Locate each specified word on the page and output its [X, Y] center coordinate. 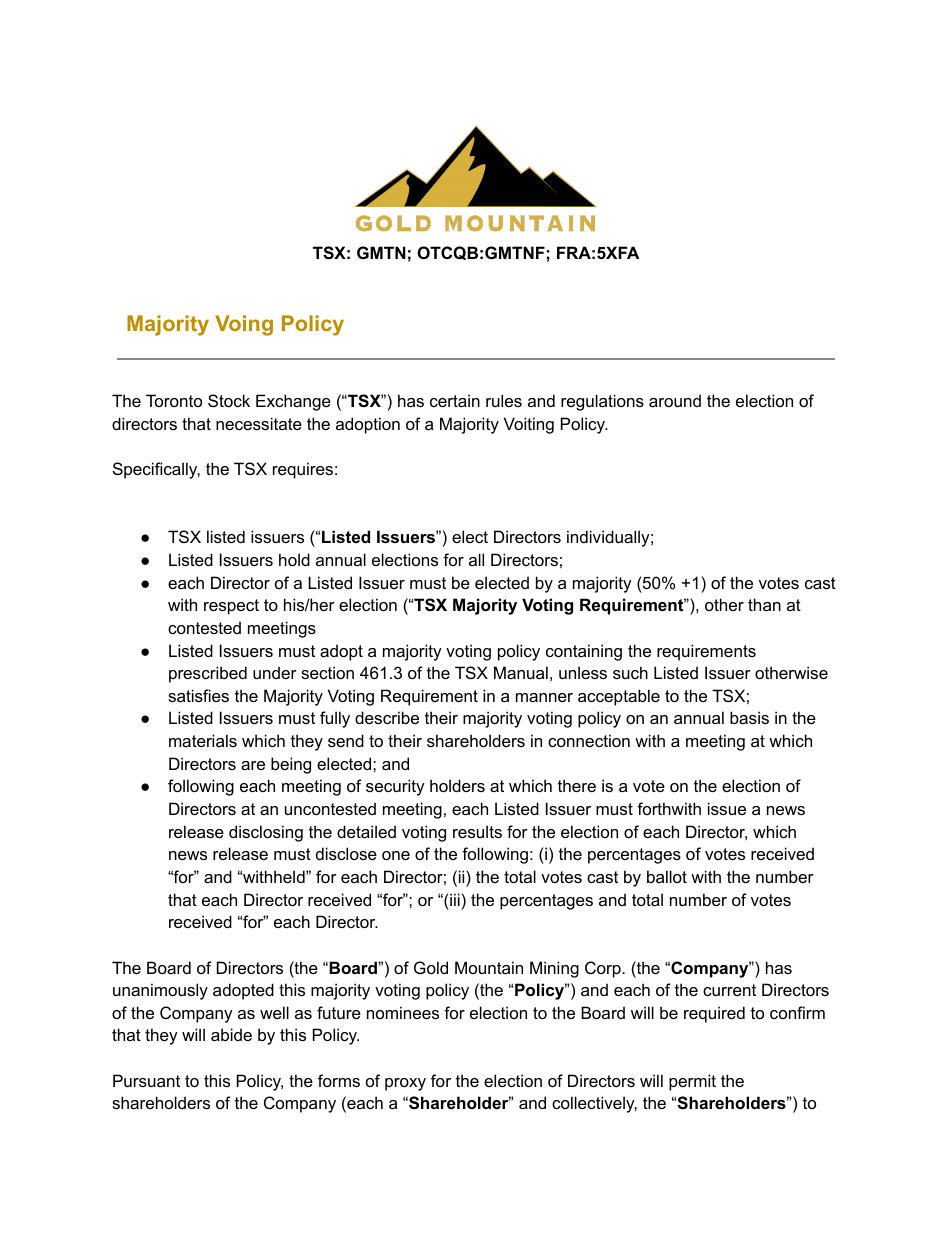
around [675, 400]
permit [692, 1082]
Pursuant [146, 1080]
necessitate [259, 423]
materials [203, 740]
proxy [405, 1084]
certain [455, 400]
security [395, 787]
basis [749, 717]
